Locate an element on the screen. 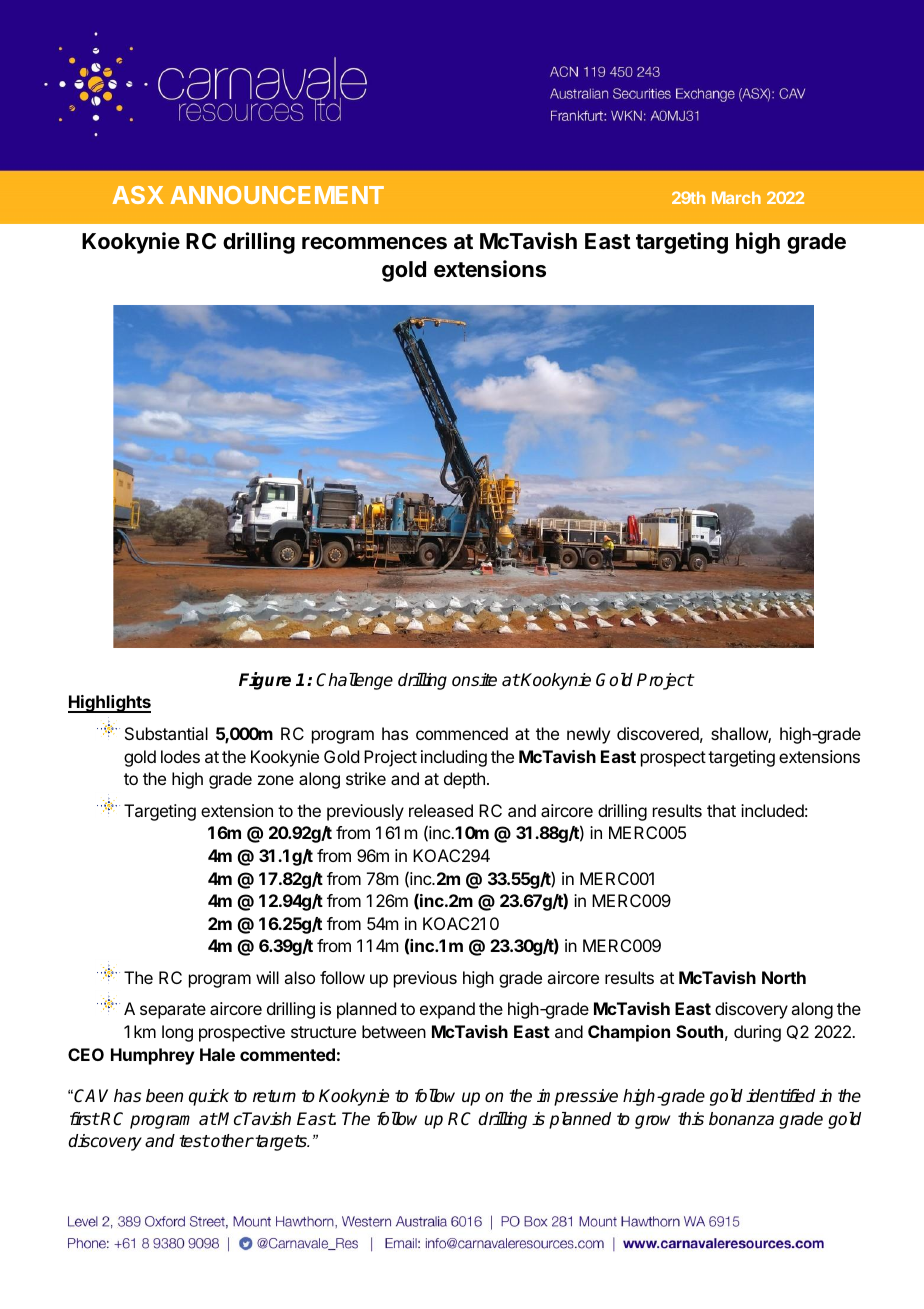  that is located at coordinates (721, 810).
